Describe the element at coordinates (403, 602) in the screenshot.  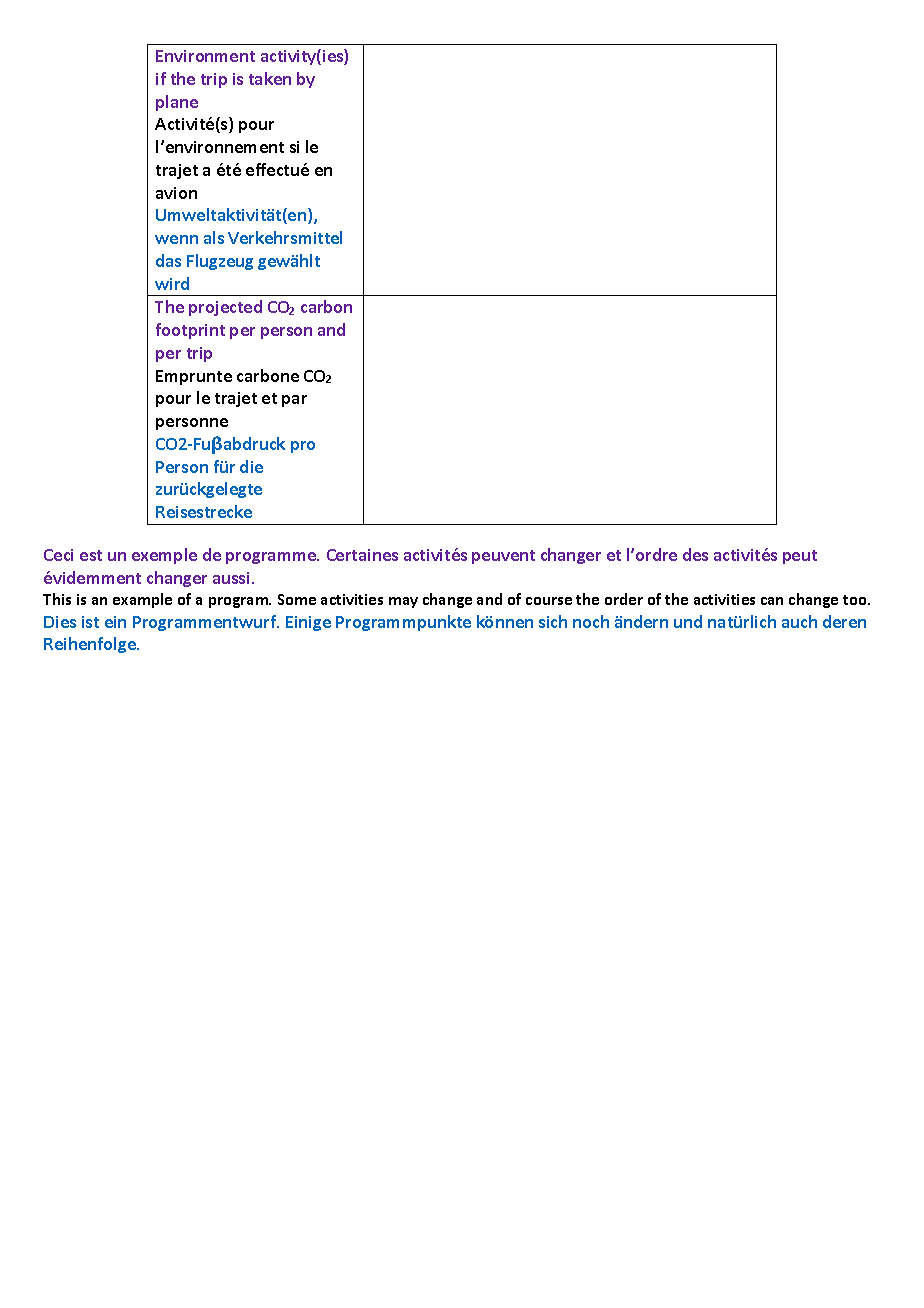
I see `may` at that location.
